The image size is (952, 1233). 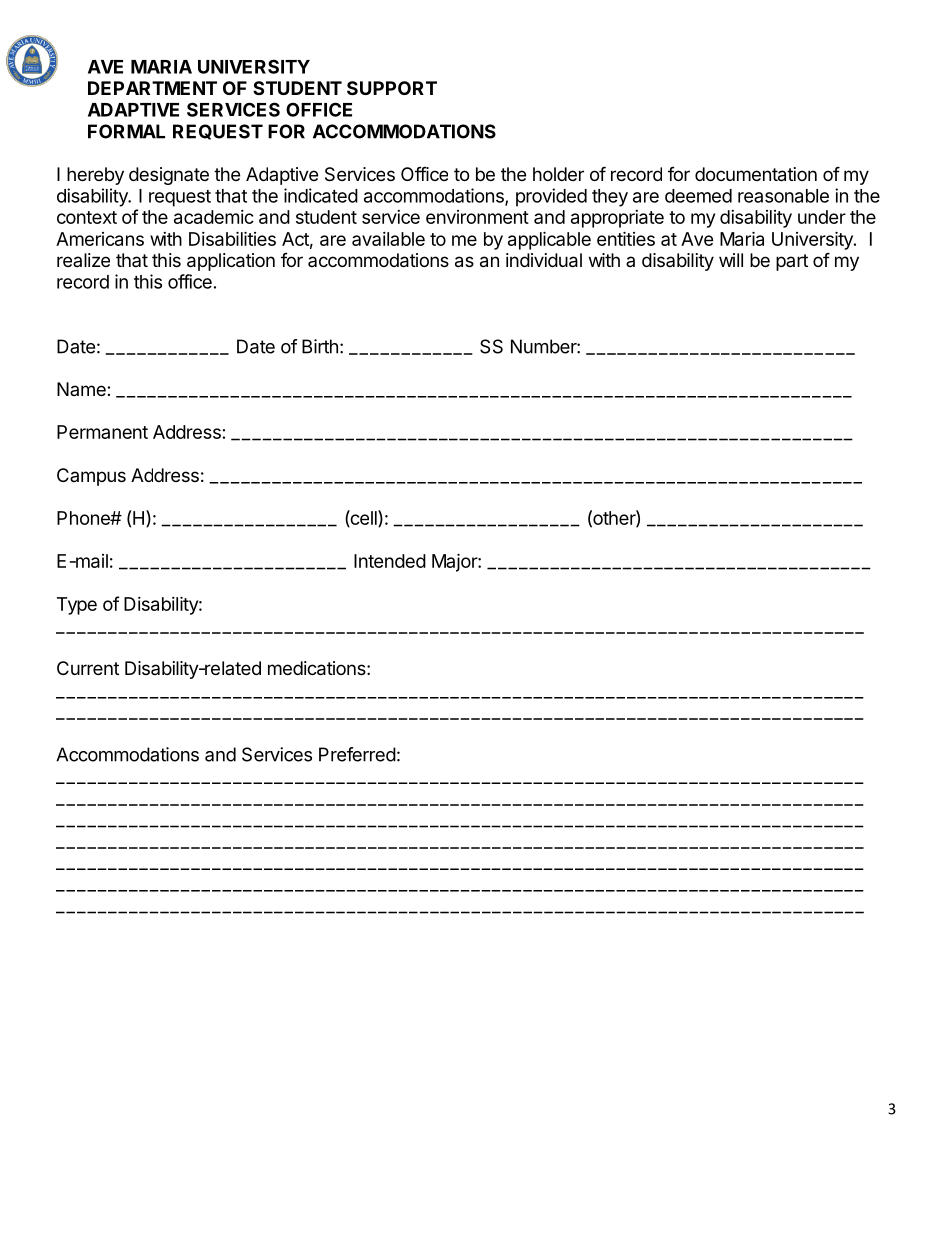 I want to click on available, so click(x=388, y=239).
